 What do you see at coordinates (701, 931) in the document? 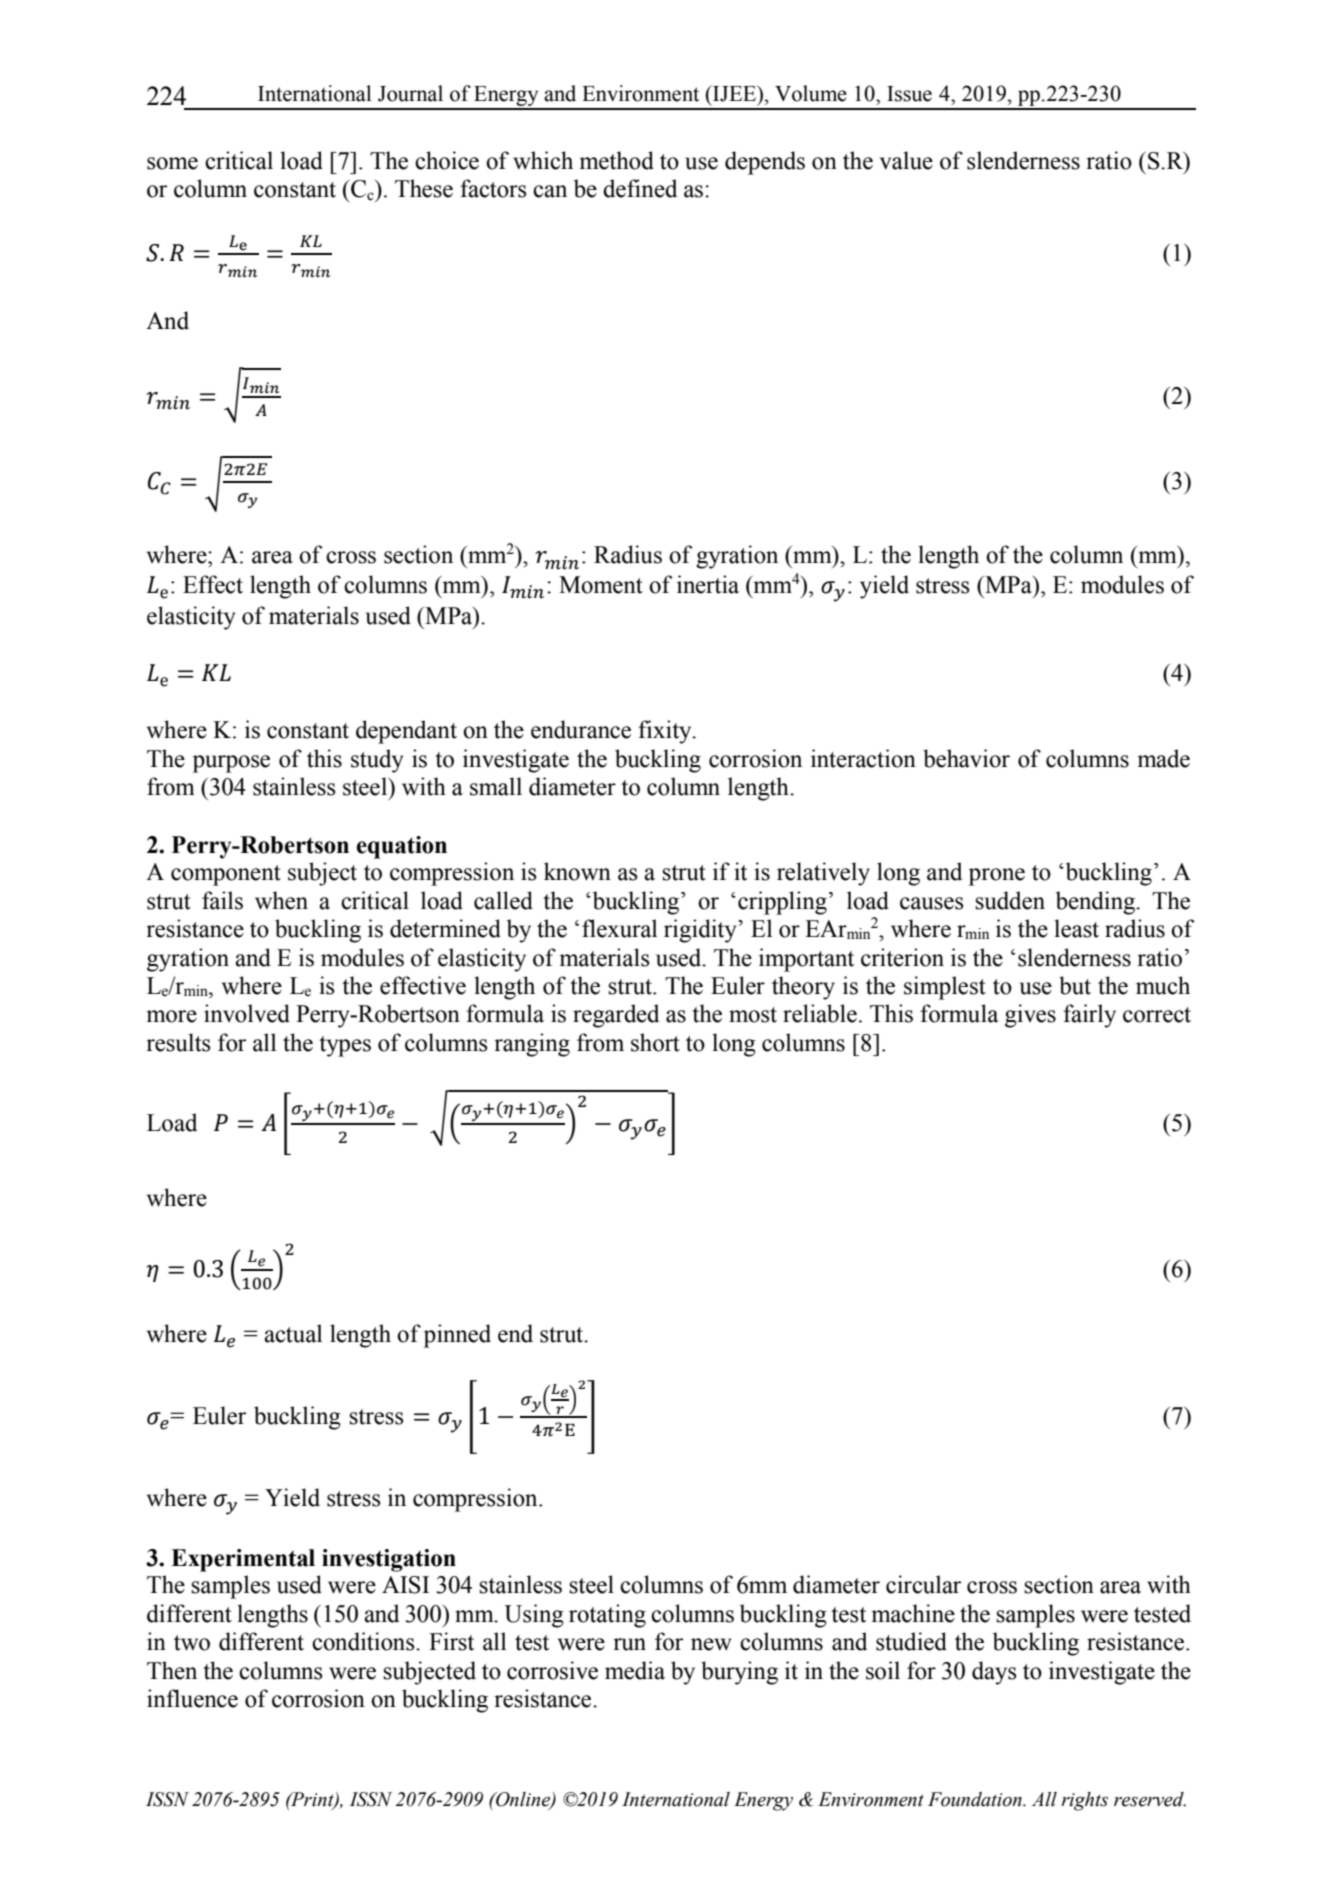
I see `rigidity` at bounding box center [701, 931].
